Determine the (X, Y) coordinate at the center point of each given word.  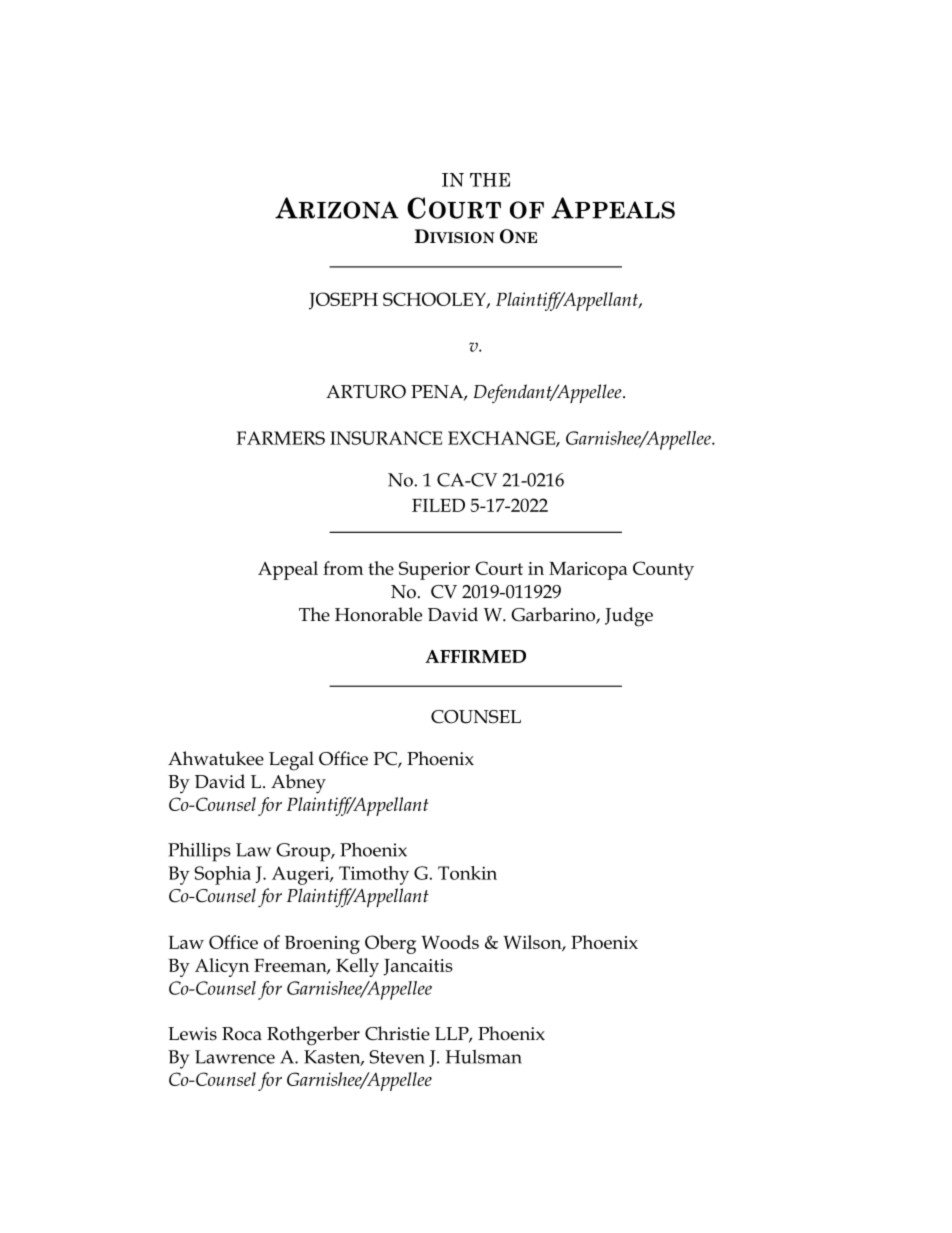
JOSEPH (343, 301)
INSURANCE (386, 438)
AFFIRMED (475, 656)
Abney (298, 784)
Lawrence (235, 1057)
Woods (450, 942)
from (343, 568)
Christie (397, 1033)
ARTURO (366, 392)
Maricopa (588, 571)
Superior (434, 570)
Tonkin (467, 873)
